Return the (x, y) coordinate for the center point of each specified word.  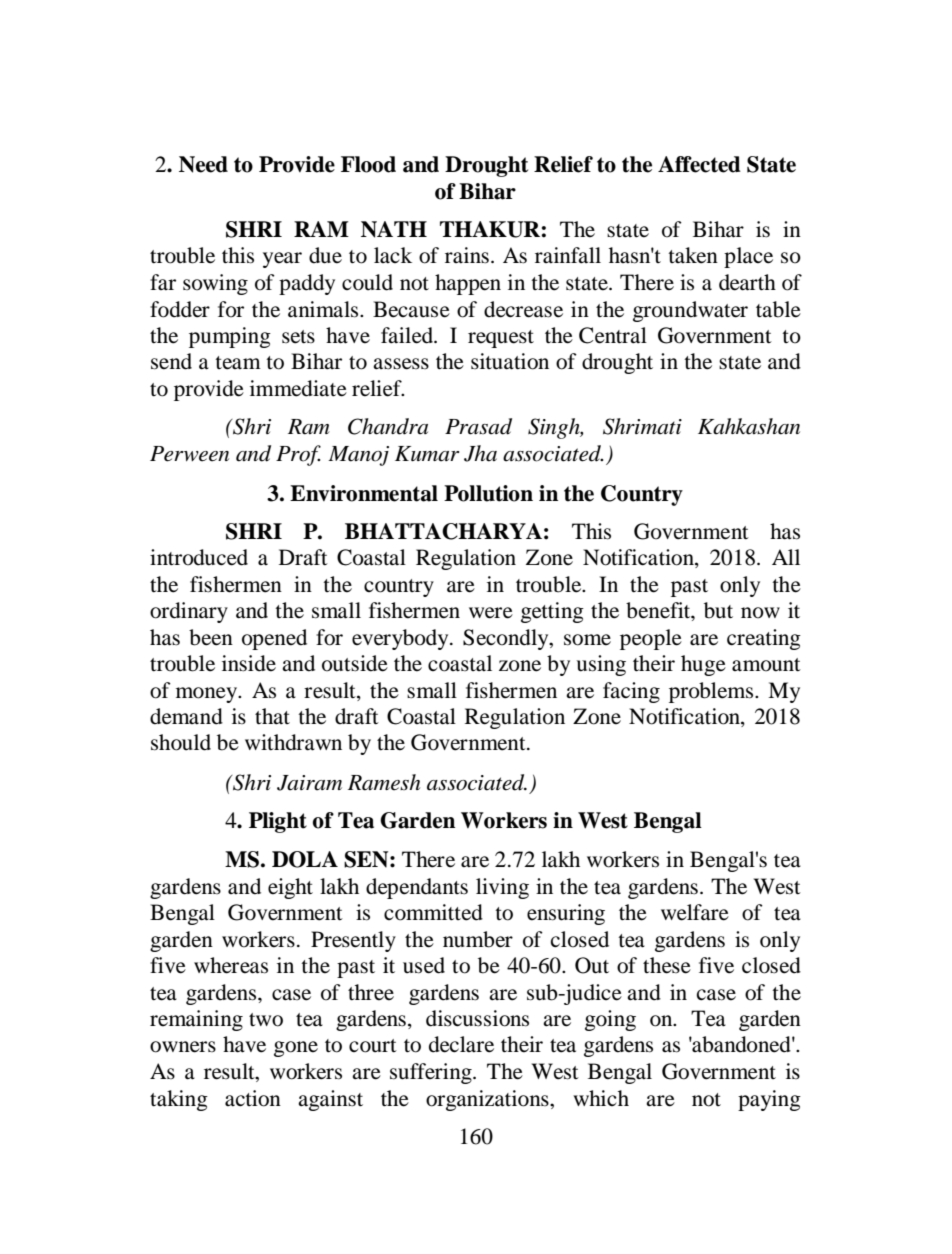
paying (769, 1100)
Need (203, 164)
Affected (699, 164)
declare (461, 1044)
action (253, 1098)
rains (467, 255)
